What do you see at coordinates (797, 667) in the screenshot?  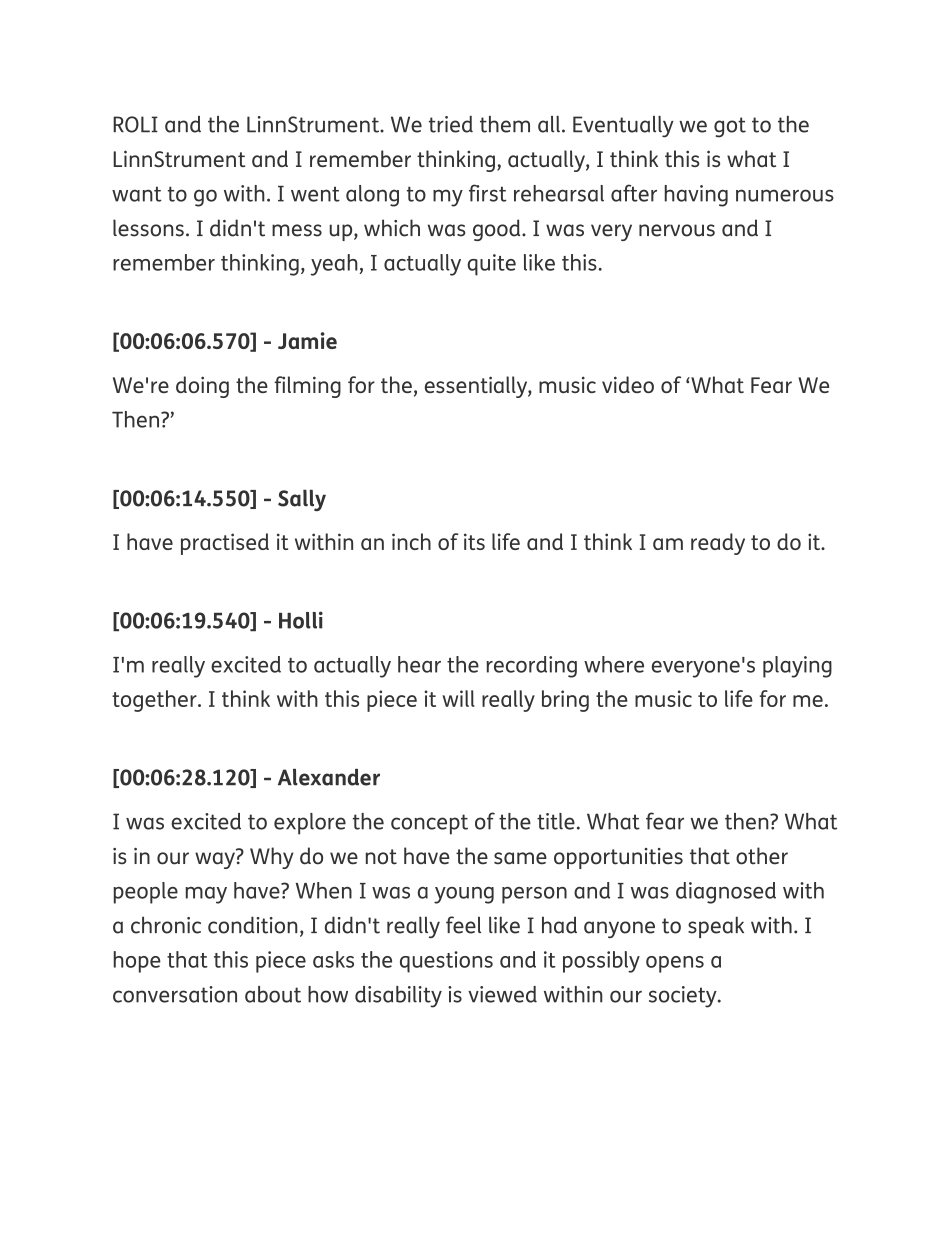 I see `playing` at bounding box center [797, 667].
